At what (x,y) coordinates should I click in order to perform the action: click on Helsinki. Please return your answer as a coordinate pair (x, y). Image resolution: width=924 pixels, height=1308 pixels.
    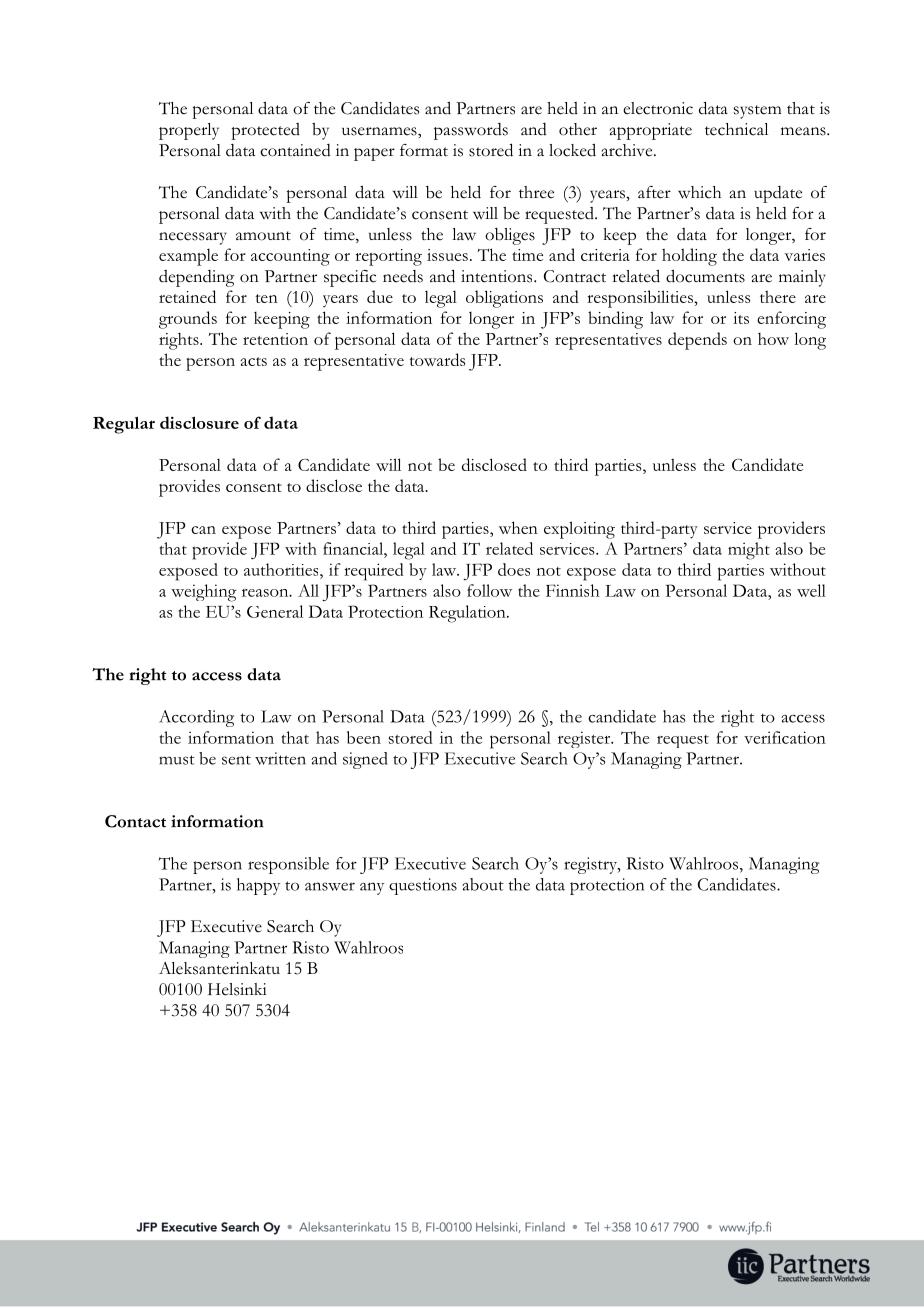
    Looking at the image, I should click on (237, 989).
